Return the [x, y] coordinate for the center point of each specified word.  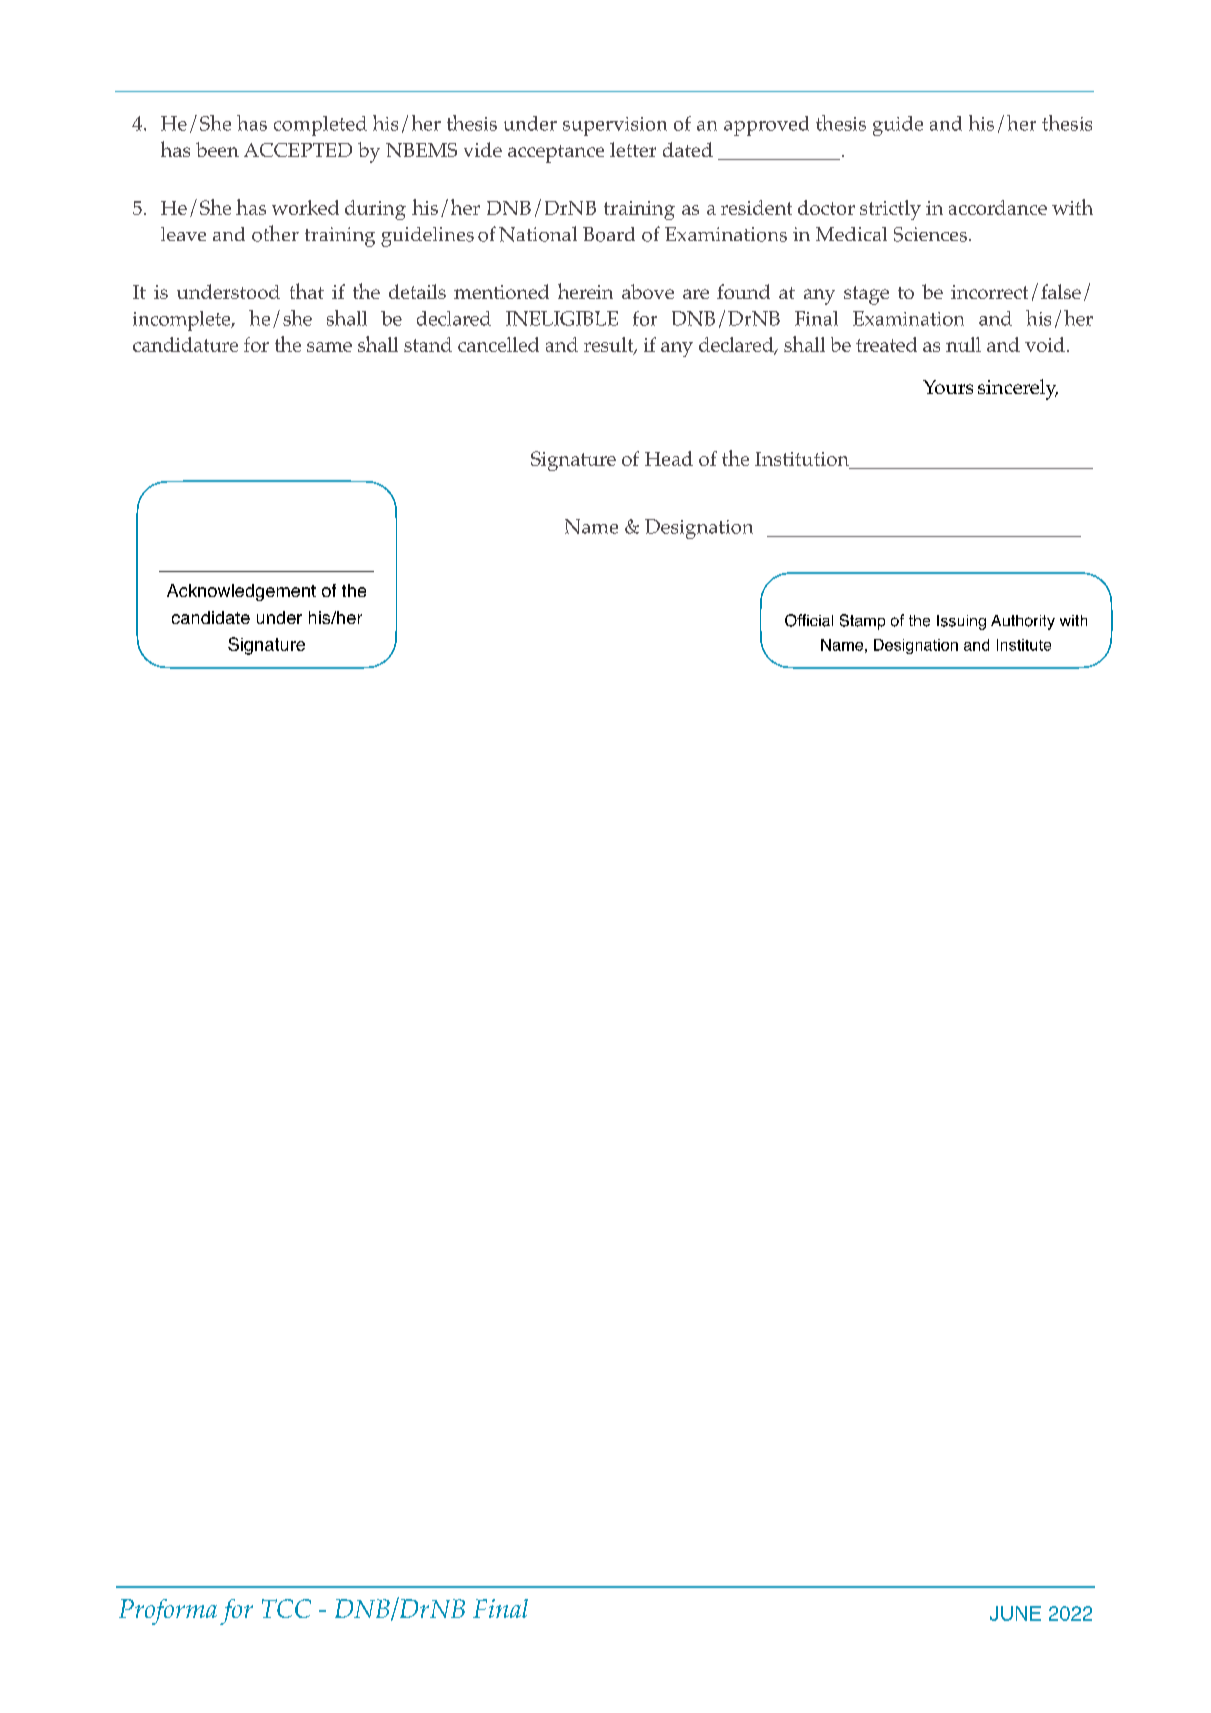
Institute [1024, 645]
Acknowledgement [241, 592]
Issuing [961, 622]
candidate [211, 617]
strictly [890, 210]
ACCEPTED [298, 150]
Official [809, 620]
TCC [286, 1608]
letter [633, 149]
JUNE [1015, 1613]
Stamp [862, 622]
